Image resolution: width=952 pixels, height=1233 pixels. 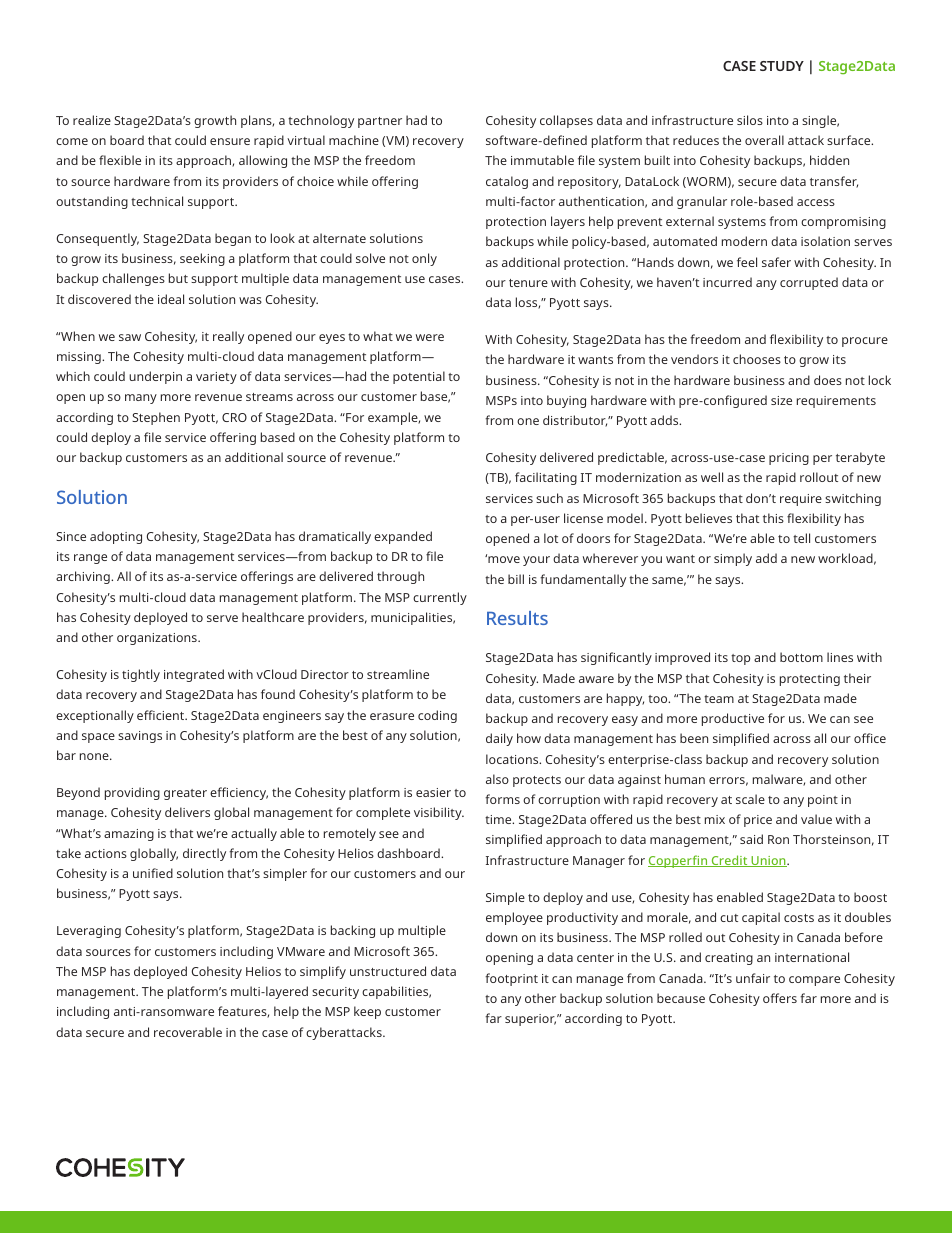 I want to click on corrupted, so click(x=809, y=283).
